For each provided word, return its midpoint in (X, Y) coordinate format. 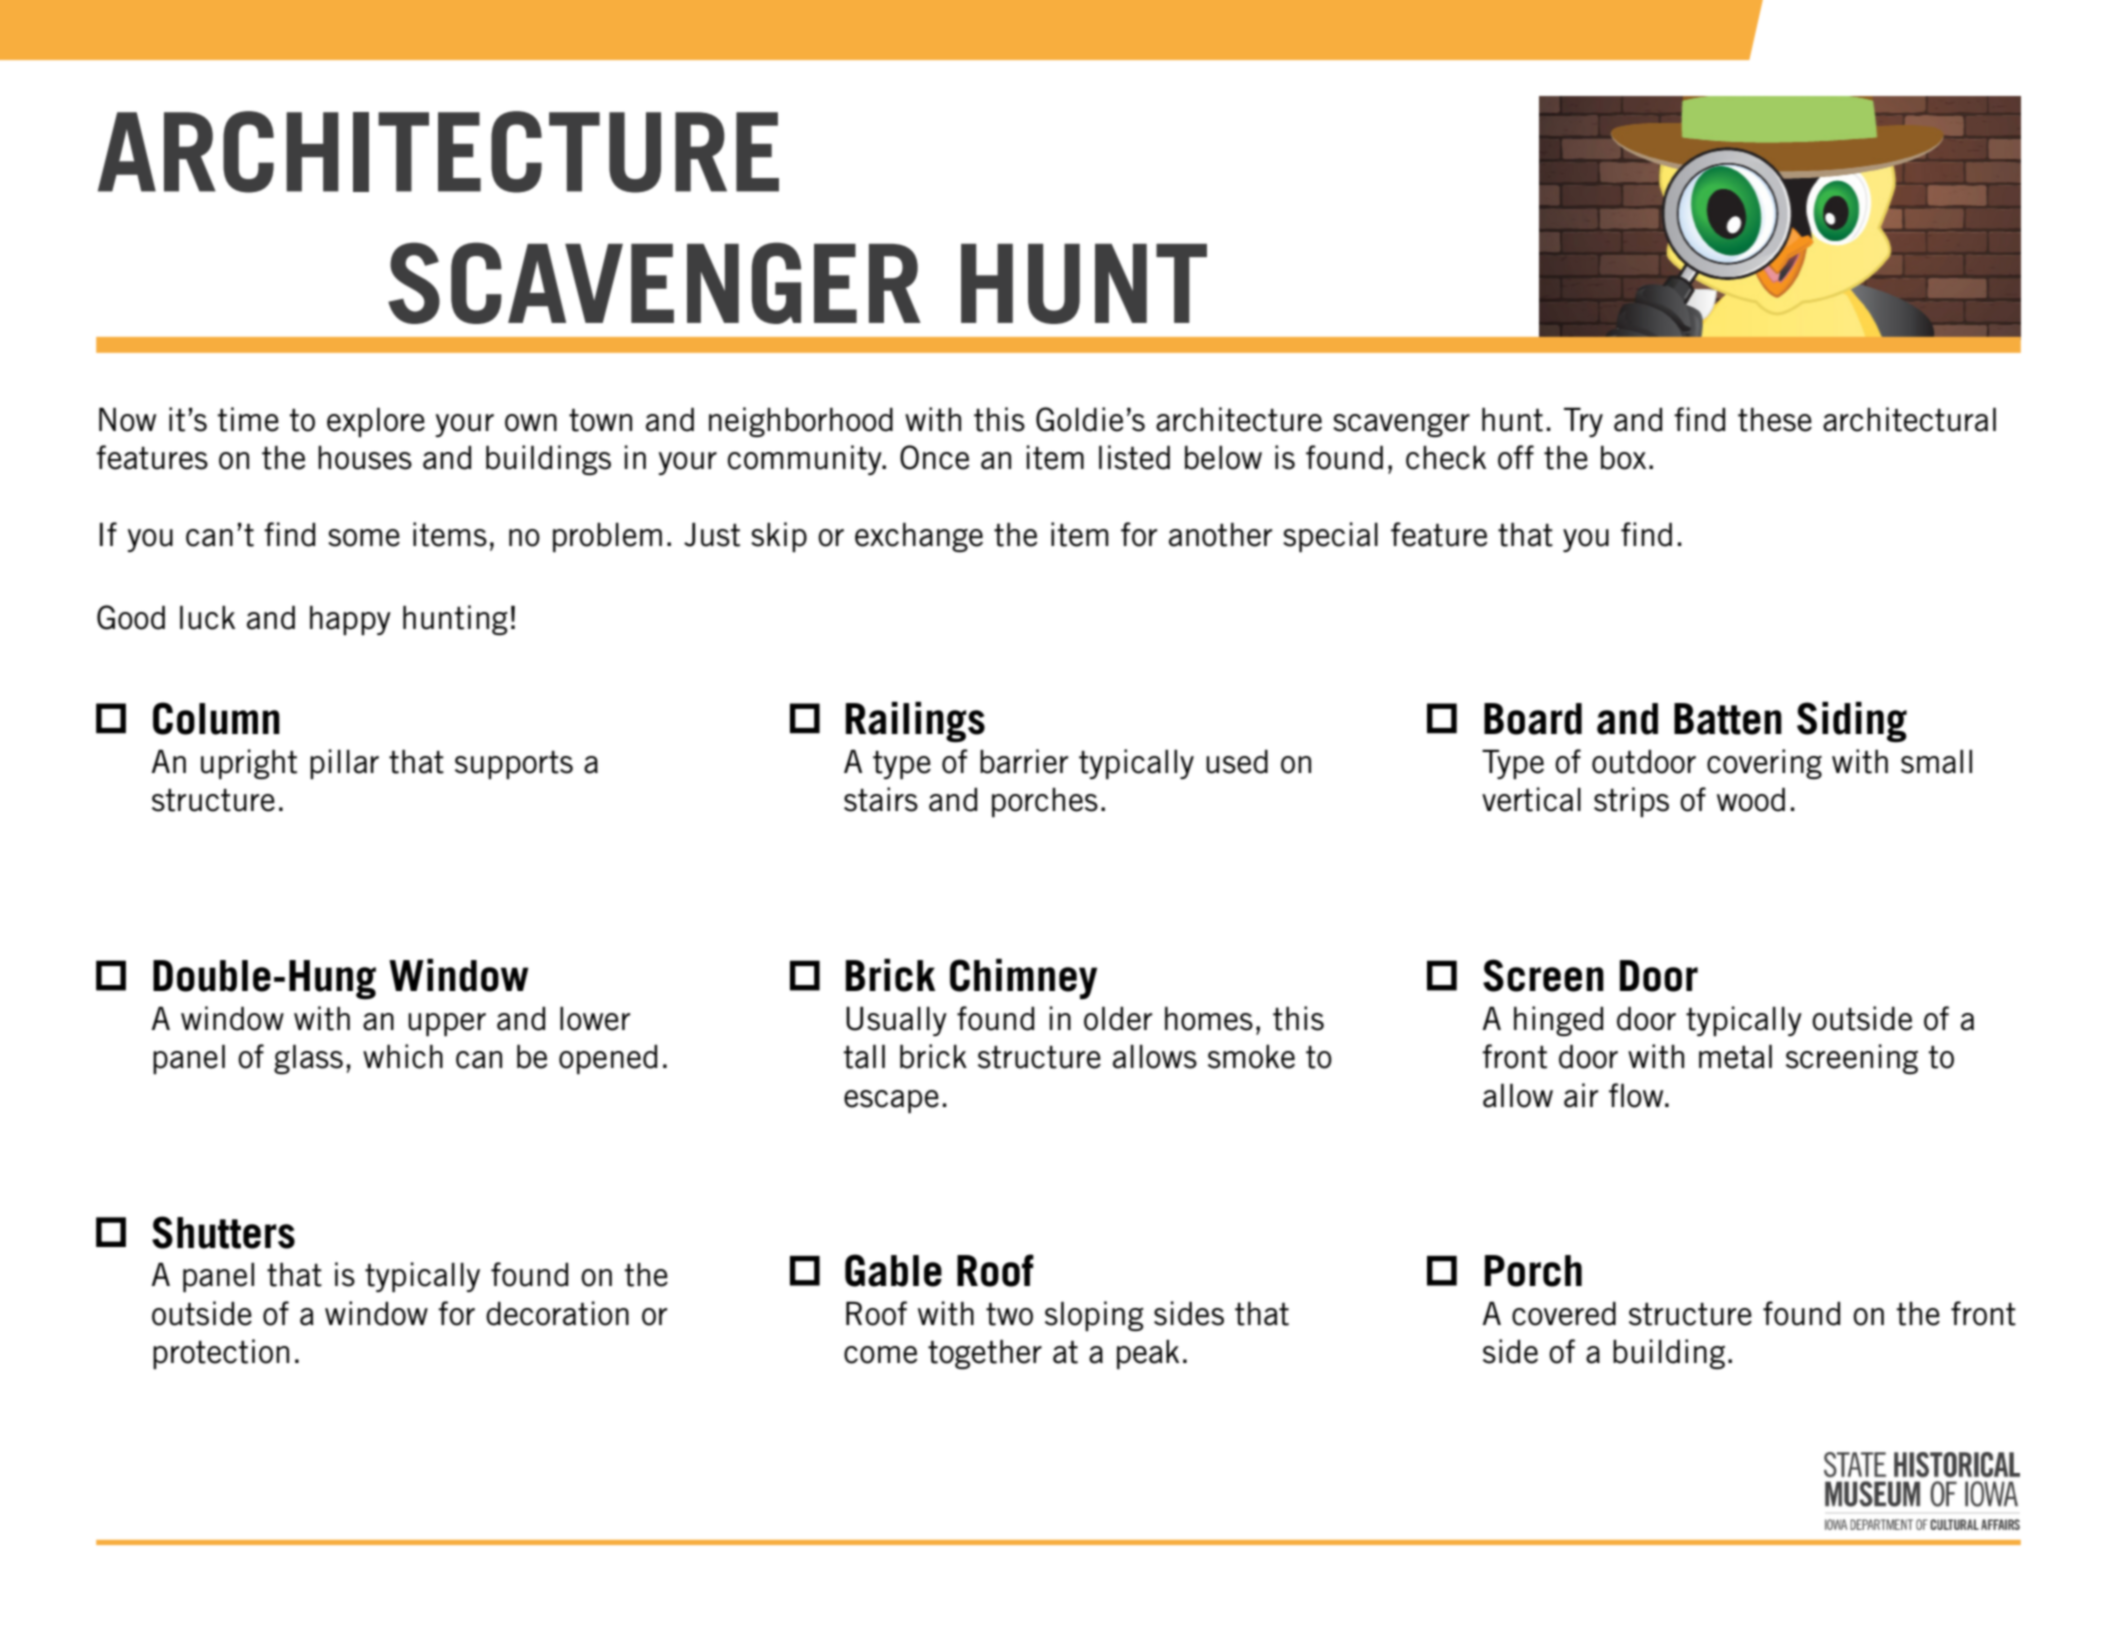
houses (365, 458)
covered (1564, 1314)
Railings (915, 722)
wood (1751, 800)
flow (1637, 1095)
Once (934, 457)
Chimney (1023, 979)
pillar (344, 764)
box (1623, 458)
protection (221, 1354)
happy (350, 620)
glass (308, 1059)
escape (891, 1101)
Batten (1728, 719)
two (1009, 1314)
